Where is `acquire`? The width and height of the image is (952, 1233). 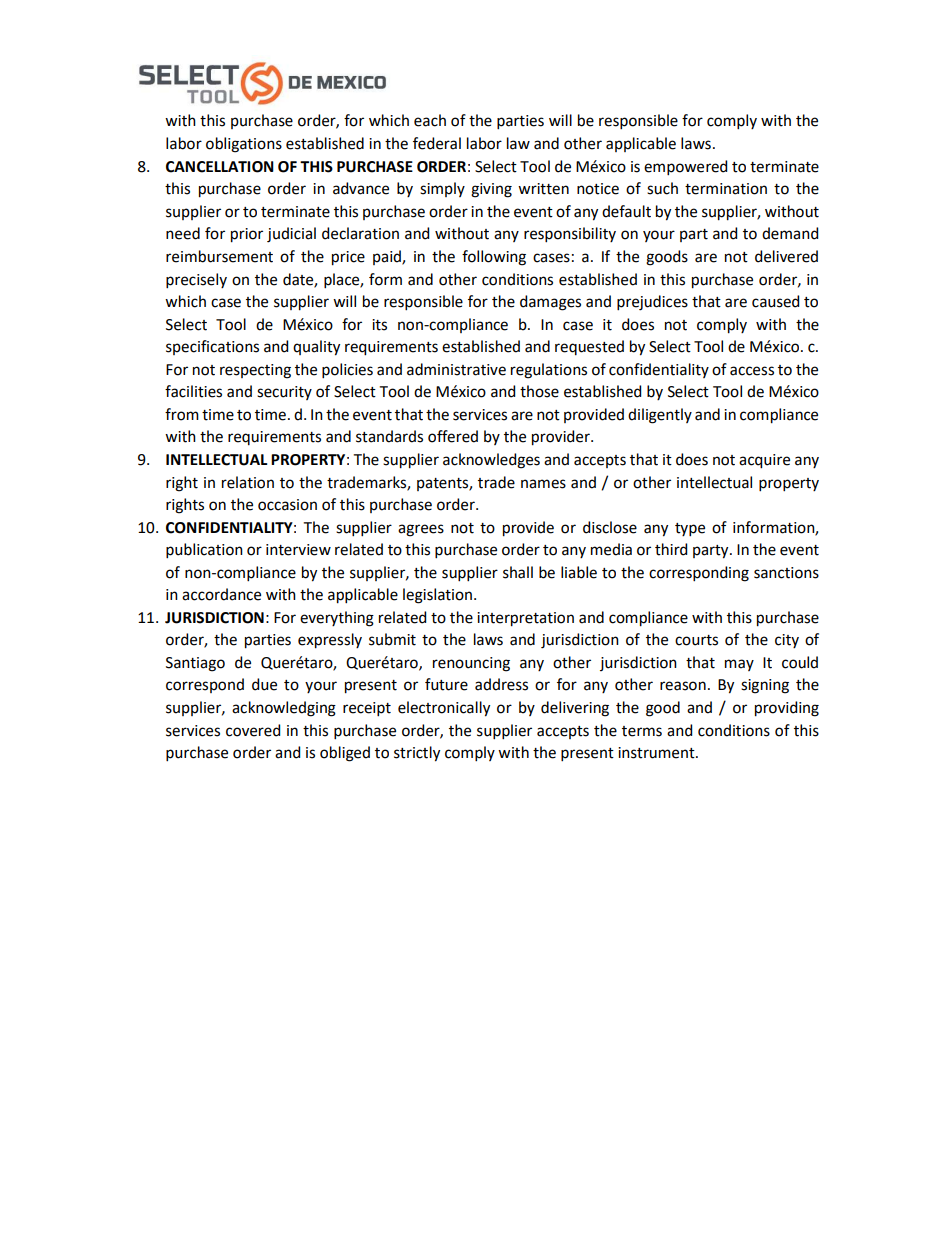 acquire is located at coordinates (764, 461).
